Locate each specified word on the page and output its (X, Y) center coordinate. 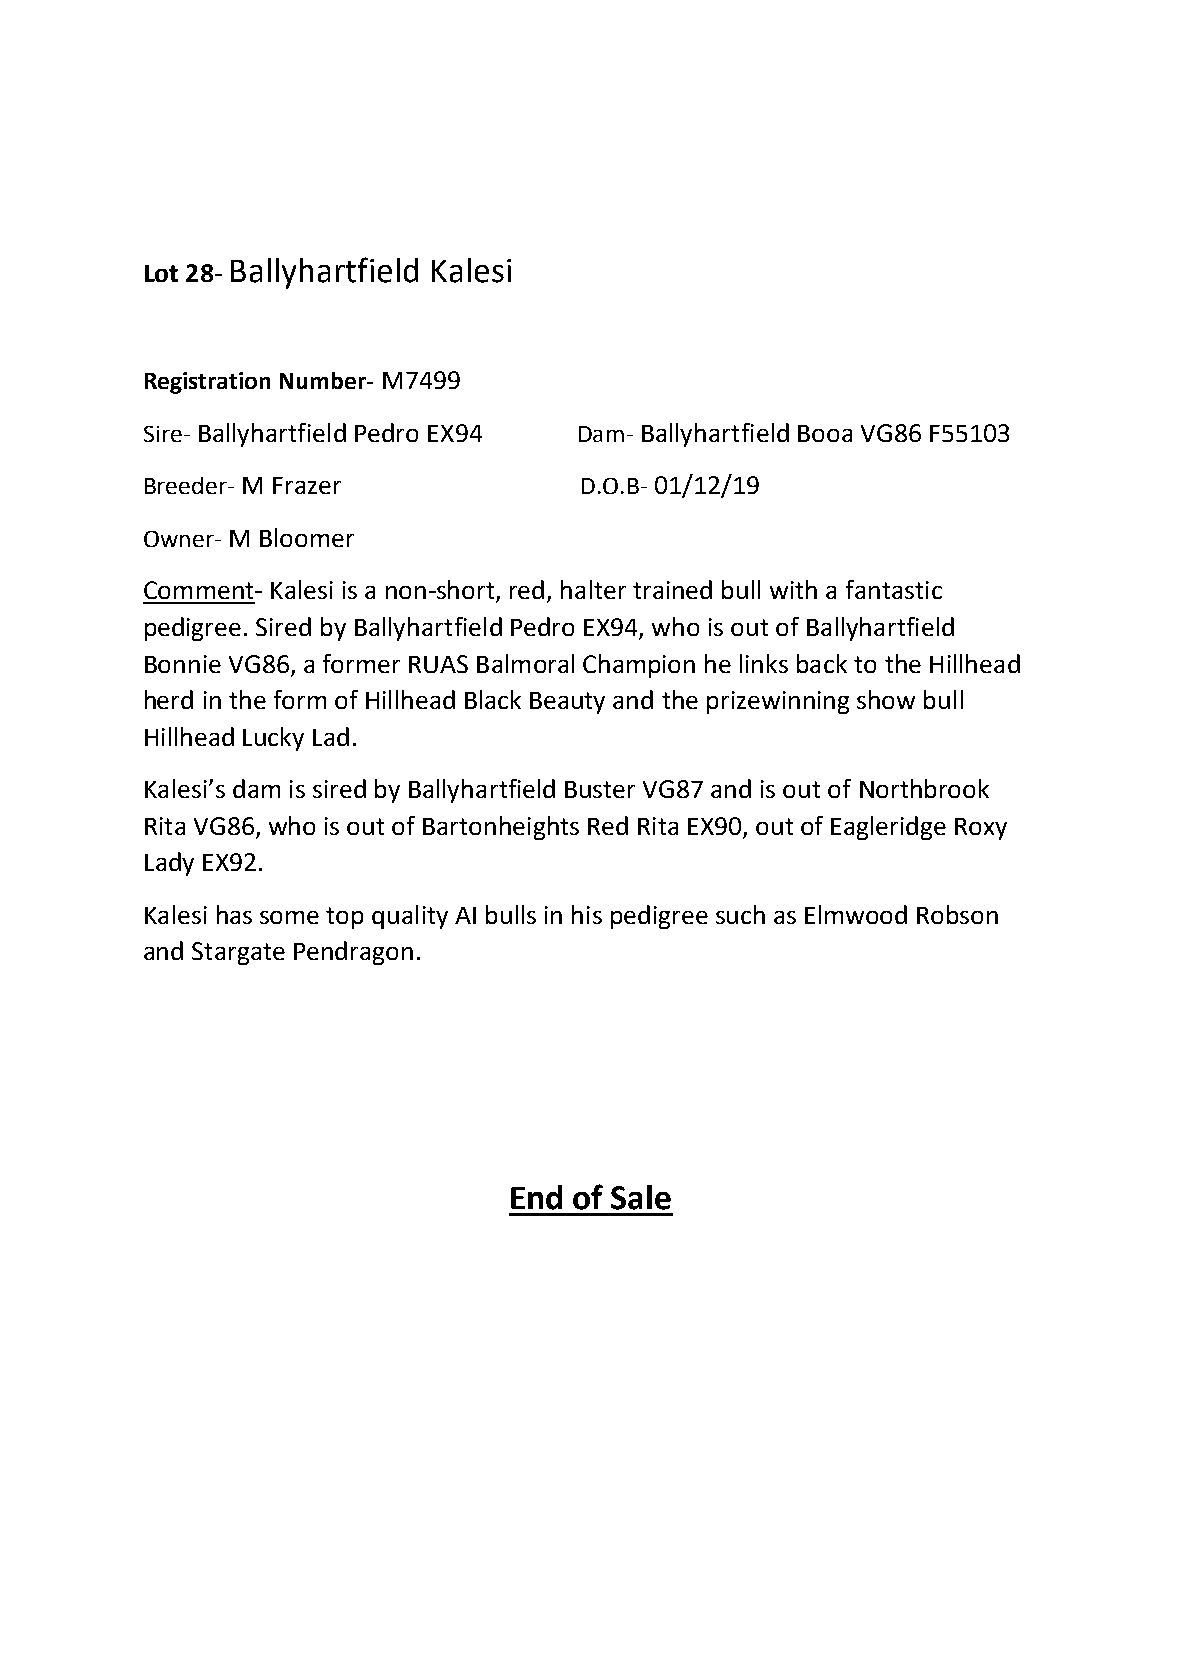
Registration (207, 383)
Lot (161, 273)
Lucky (273, 739)
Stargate (238, 953)
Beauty (567, 703)
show (886, 699)
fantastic (894, 589)
